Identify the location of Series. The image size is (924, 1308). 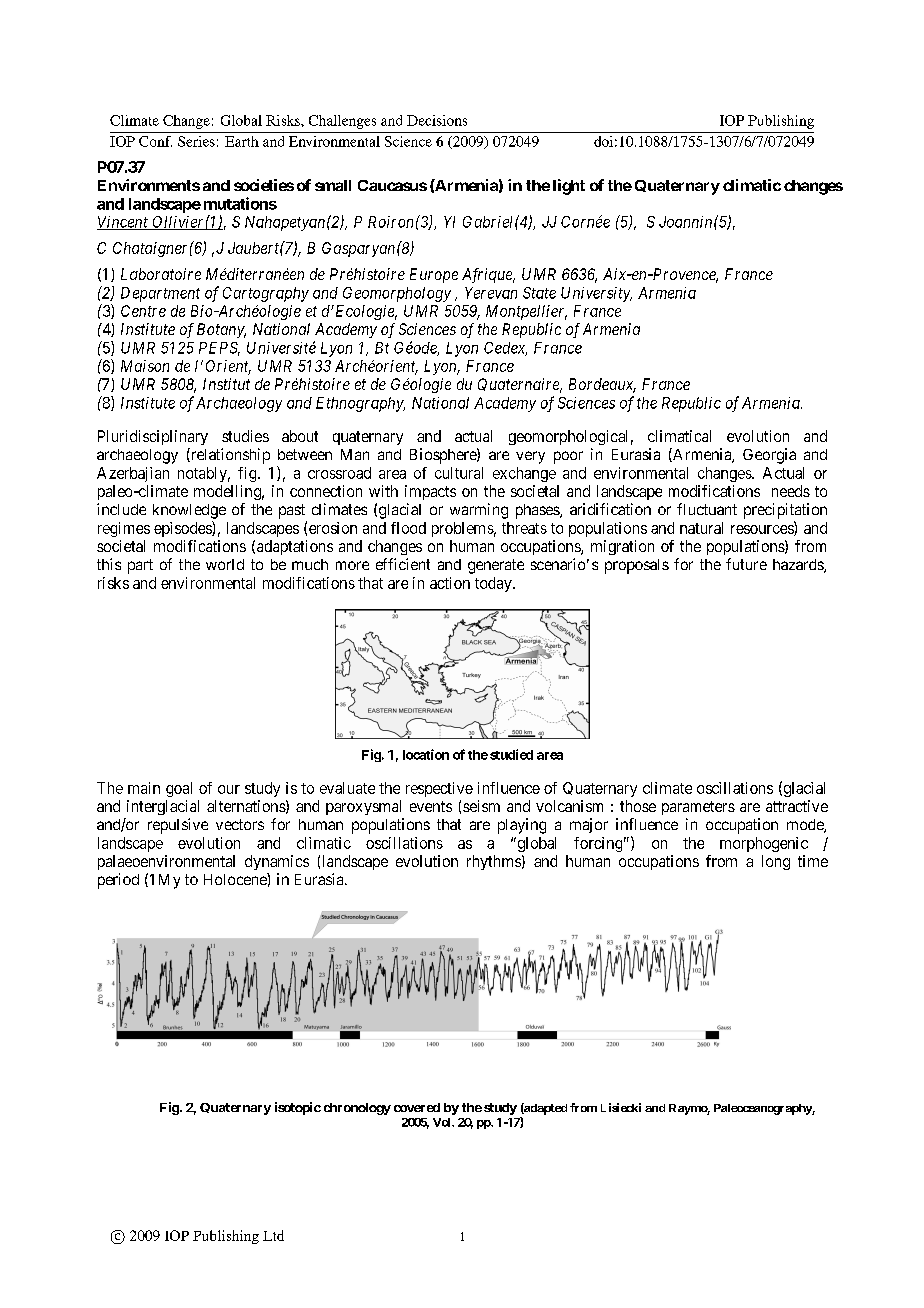
(196, 141).
